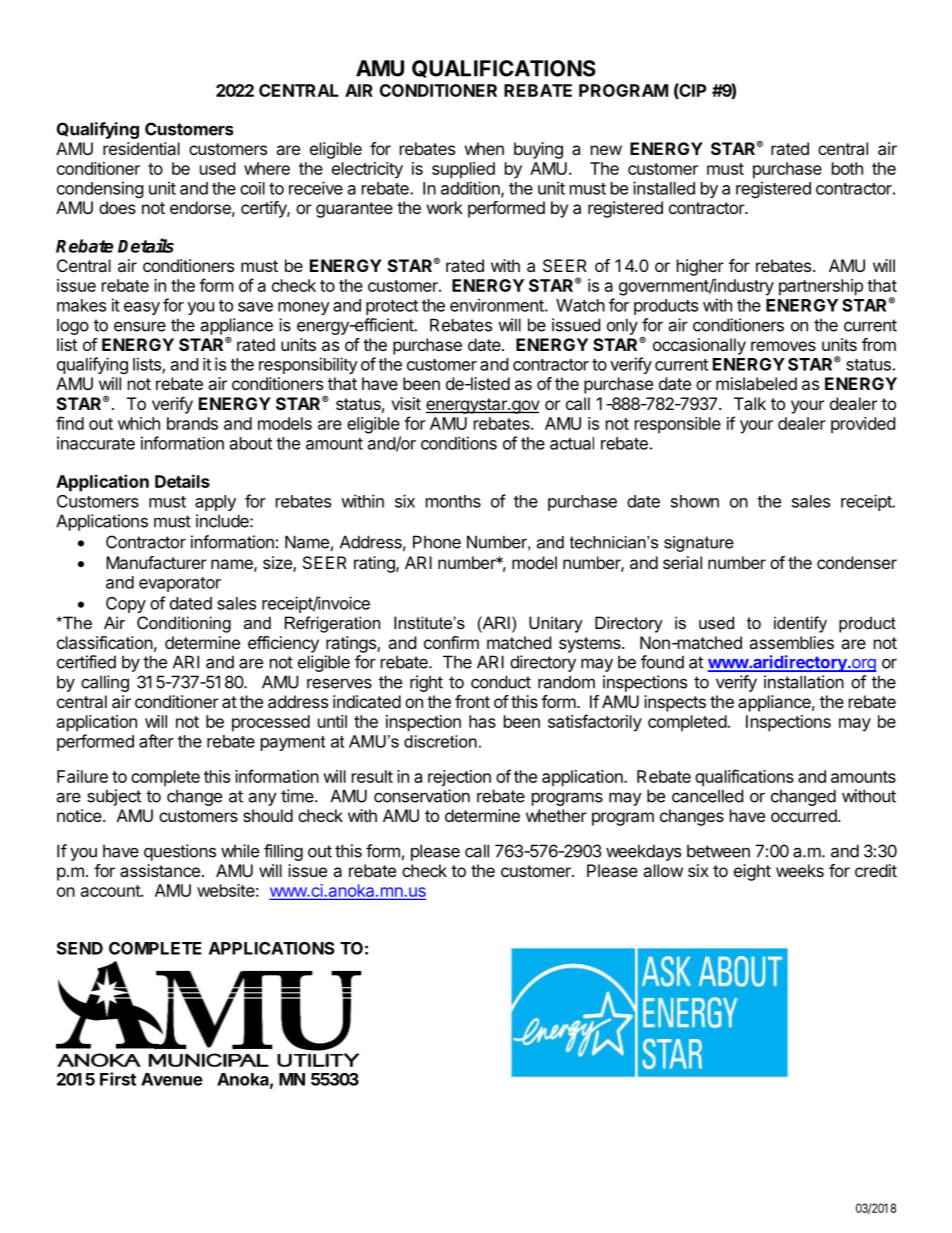 The width and height of the page is (952, 1233). I want to click on occurred, so click(804, 815).
